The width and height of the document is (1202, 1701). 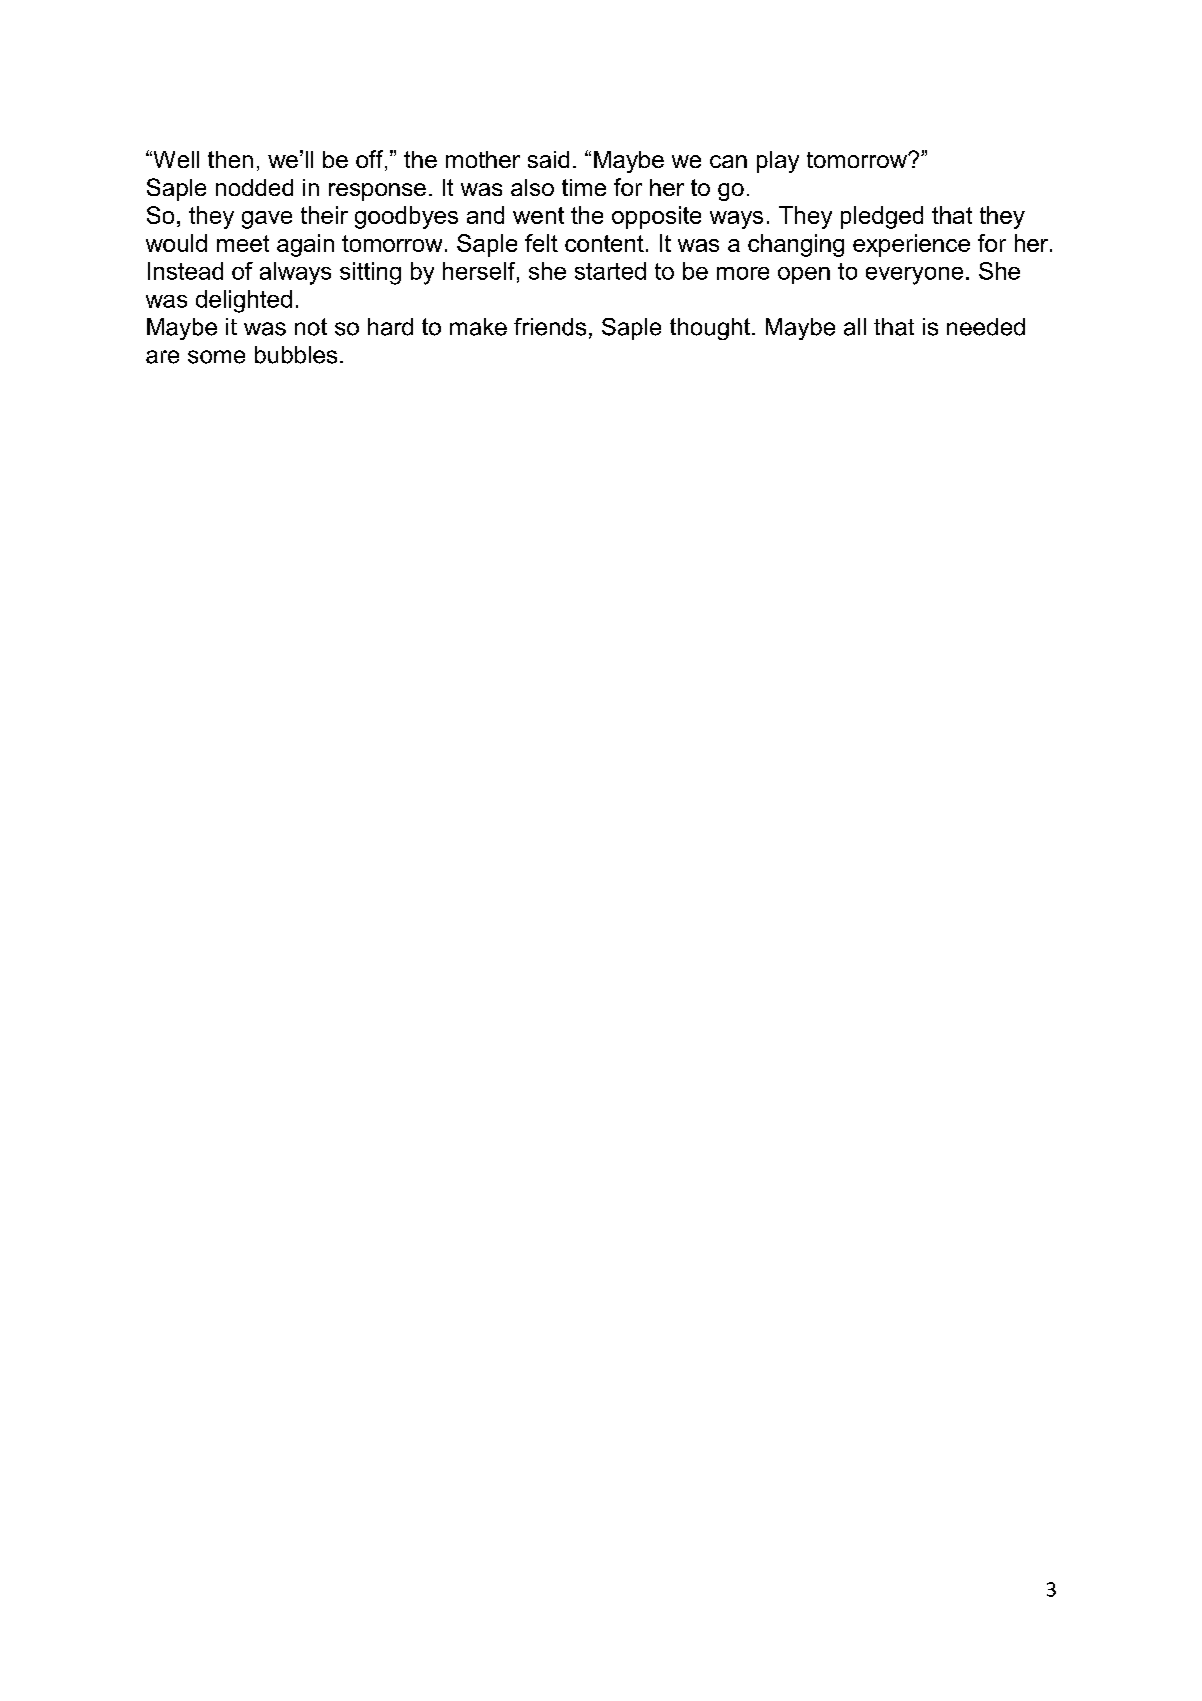 What do you see at coordinates (610, 271) in the document?
I see `started` at bounding box center [610, 271].
